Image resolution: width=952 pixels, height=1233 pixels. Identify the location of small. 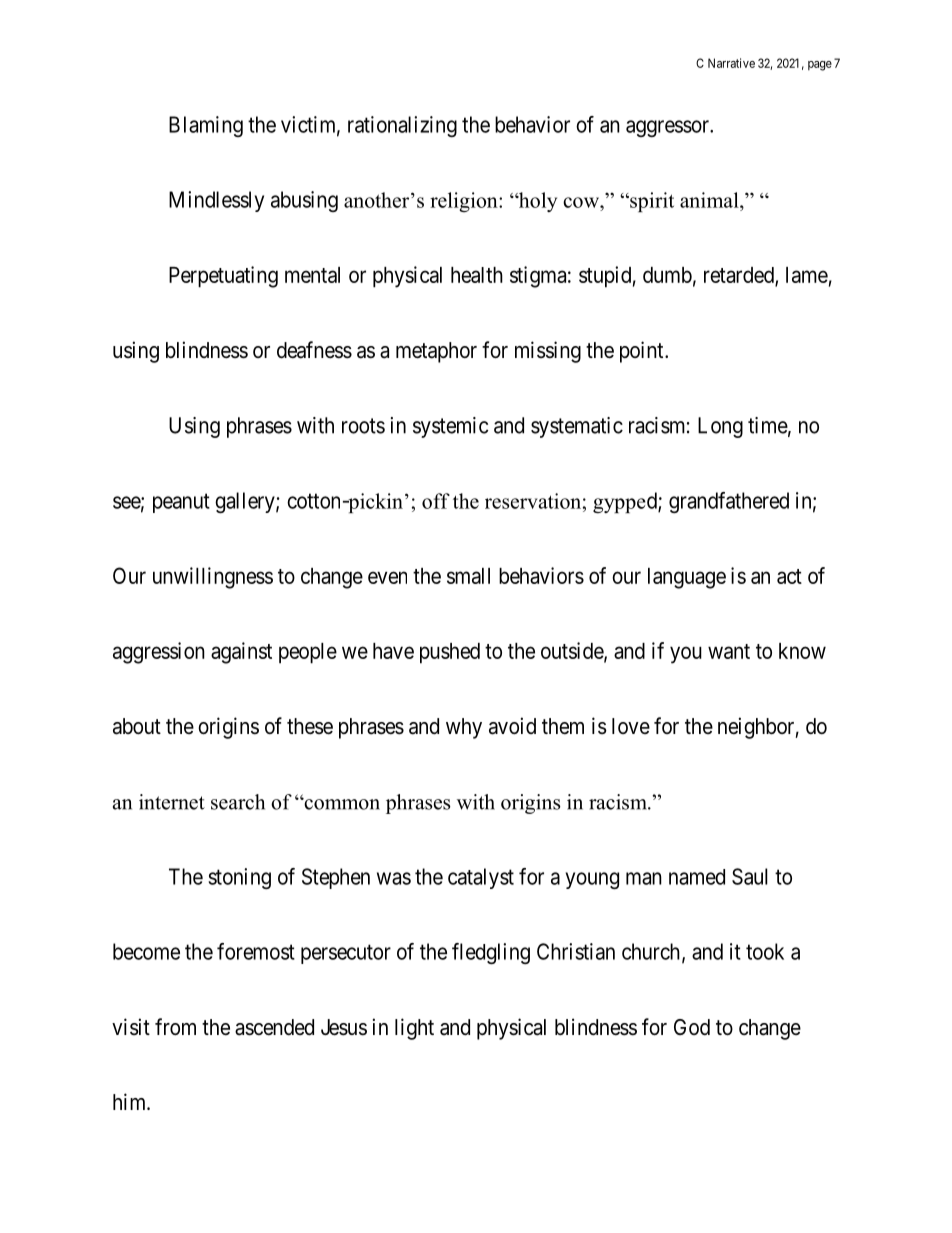
(468, 576).
